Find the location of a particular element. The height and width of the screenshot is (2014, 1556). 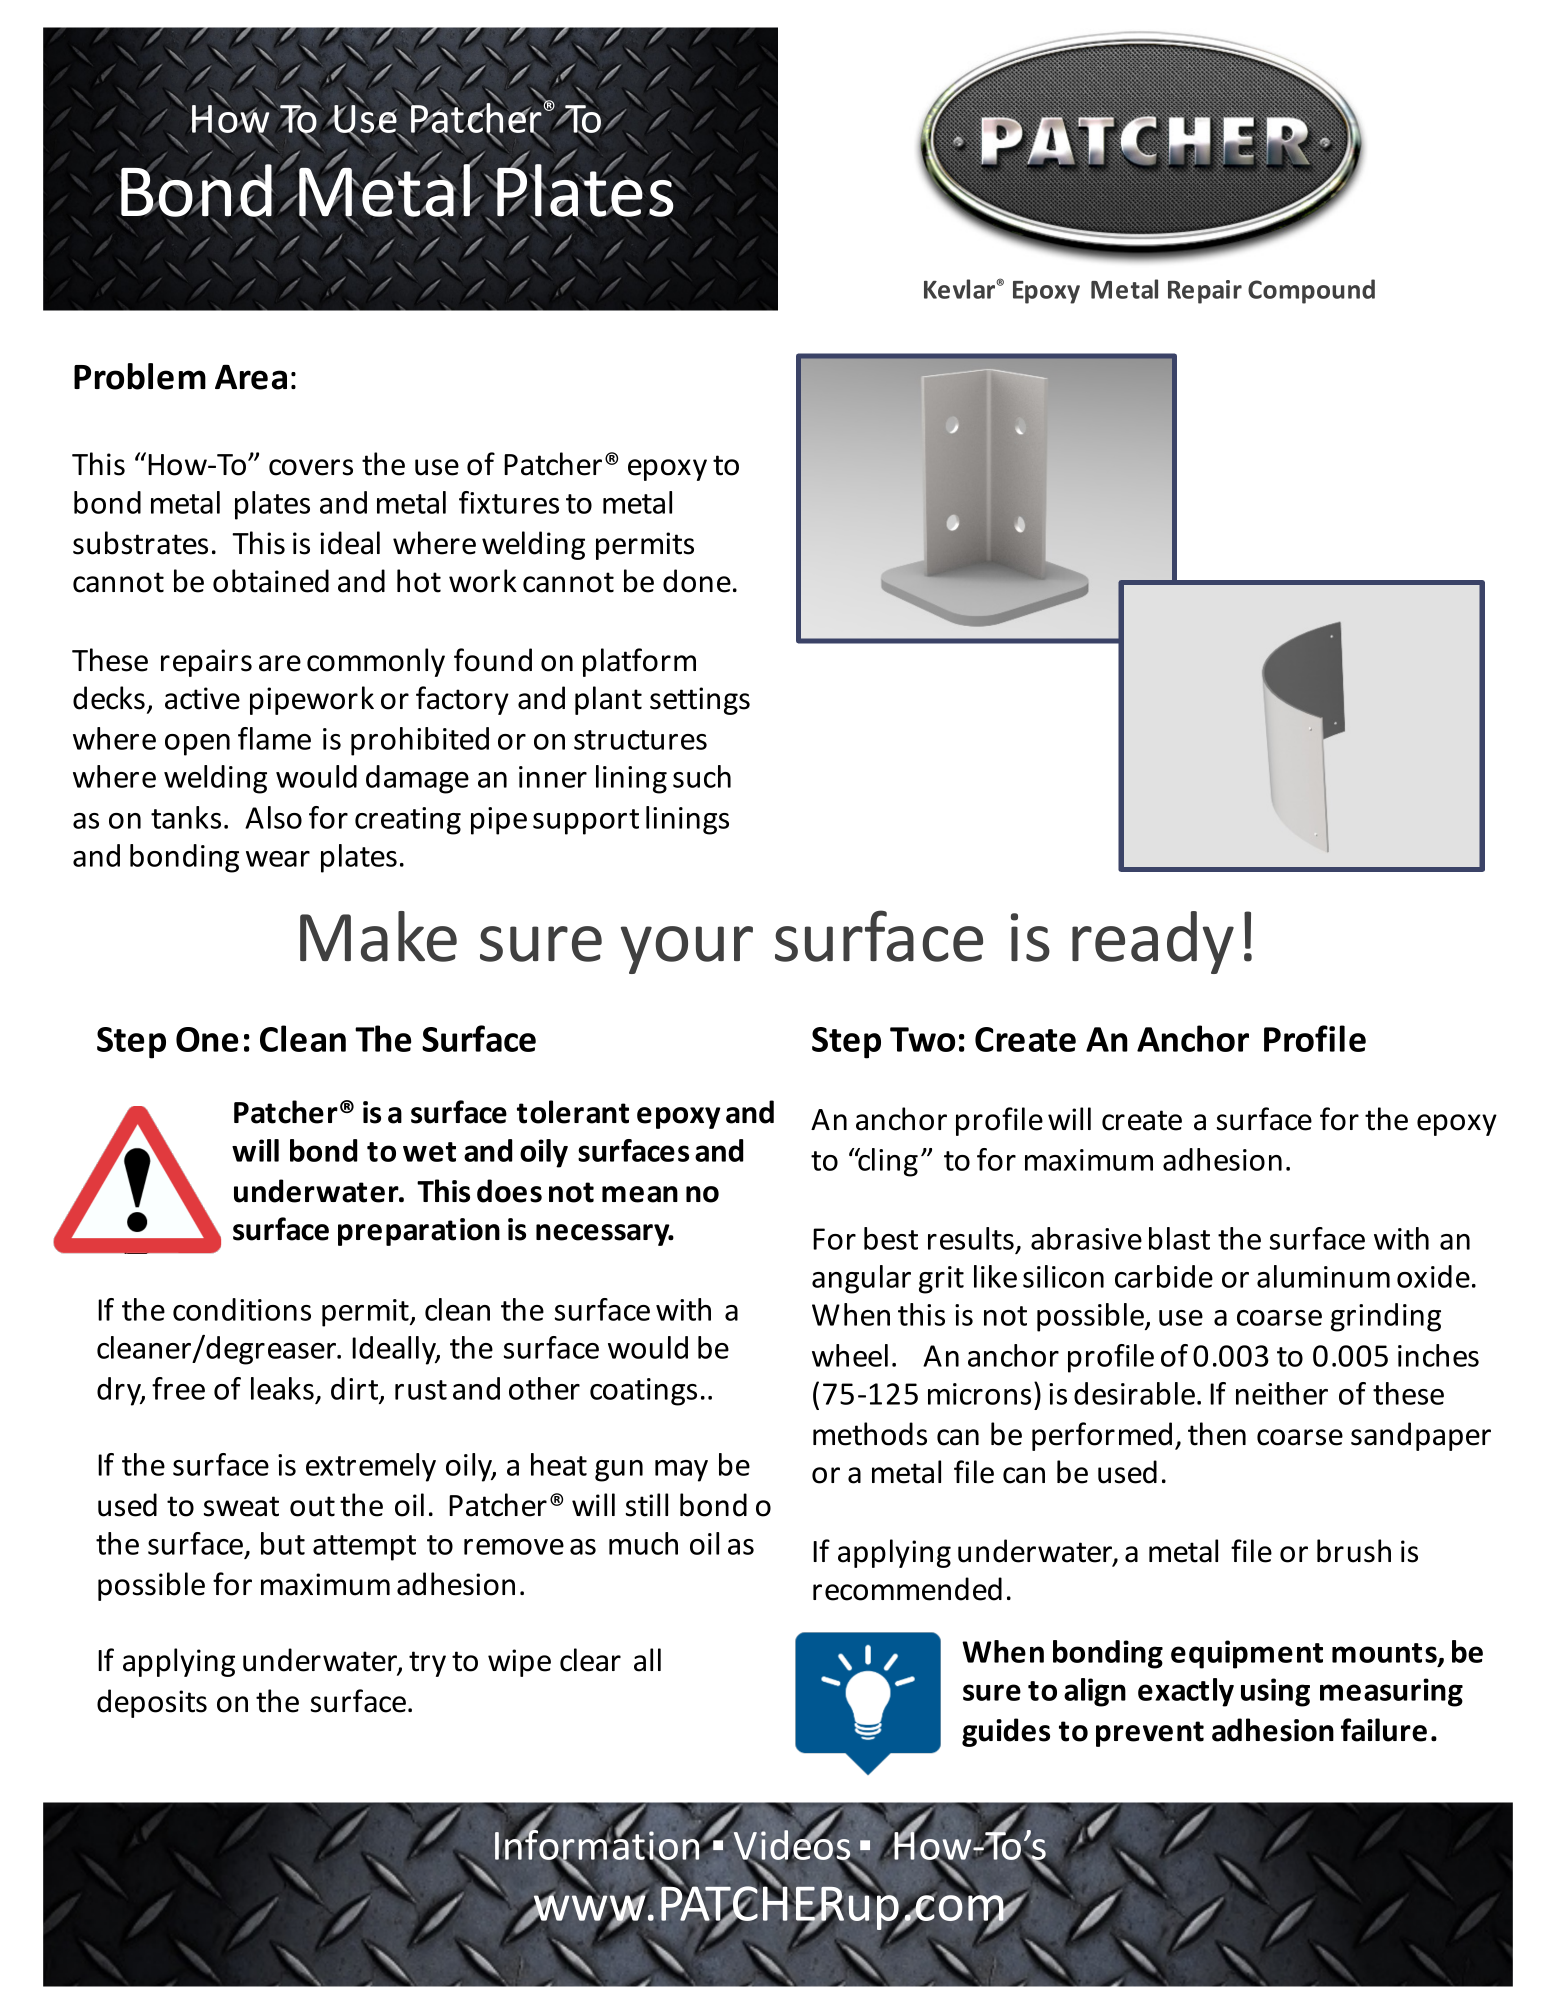

fixtures is located at coordinates (509, 502).
